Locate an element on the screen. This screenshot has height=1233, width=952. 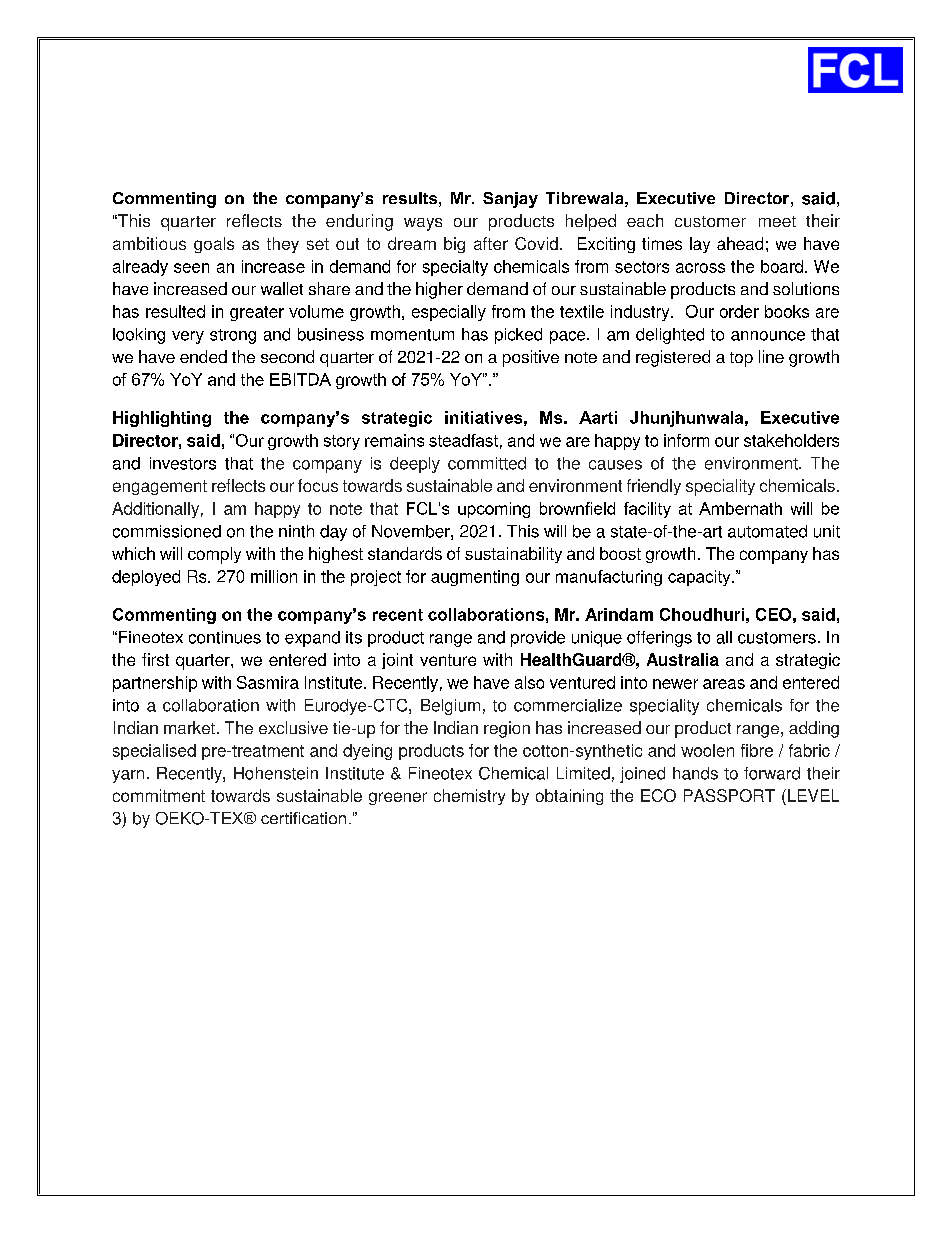
chemistry is located at coordinates (469, 797).
